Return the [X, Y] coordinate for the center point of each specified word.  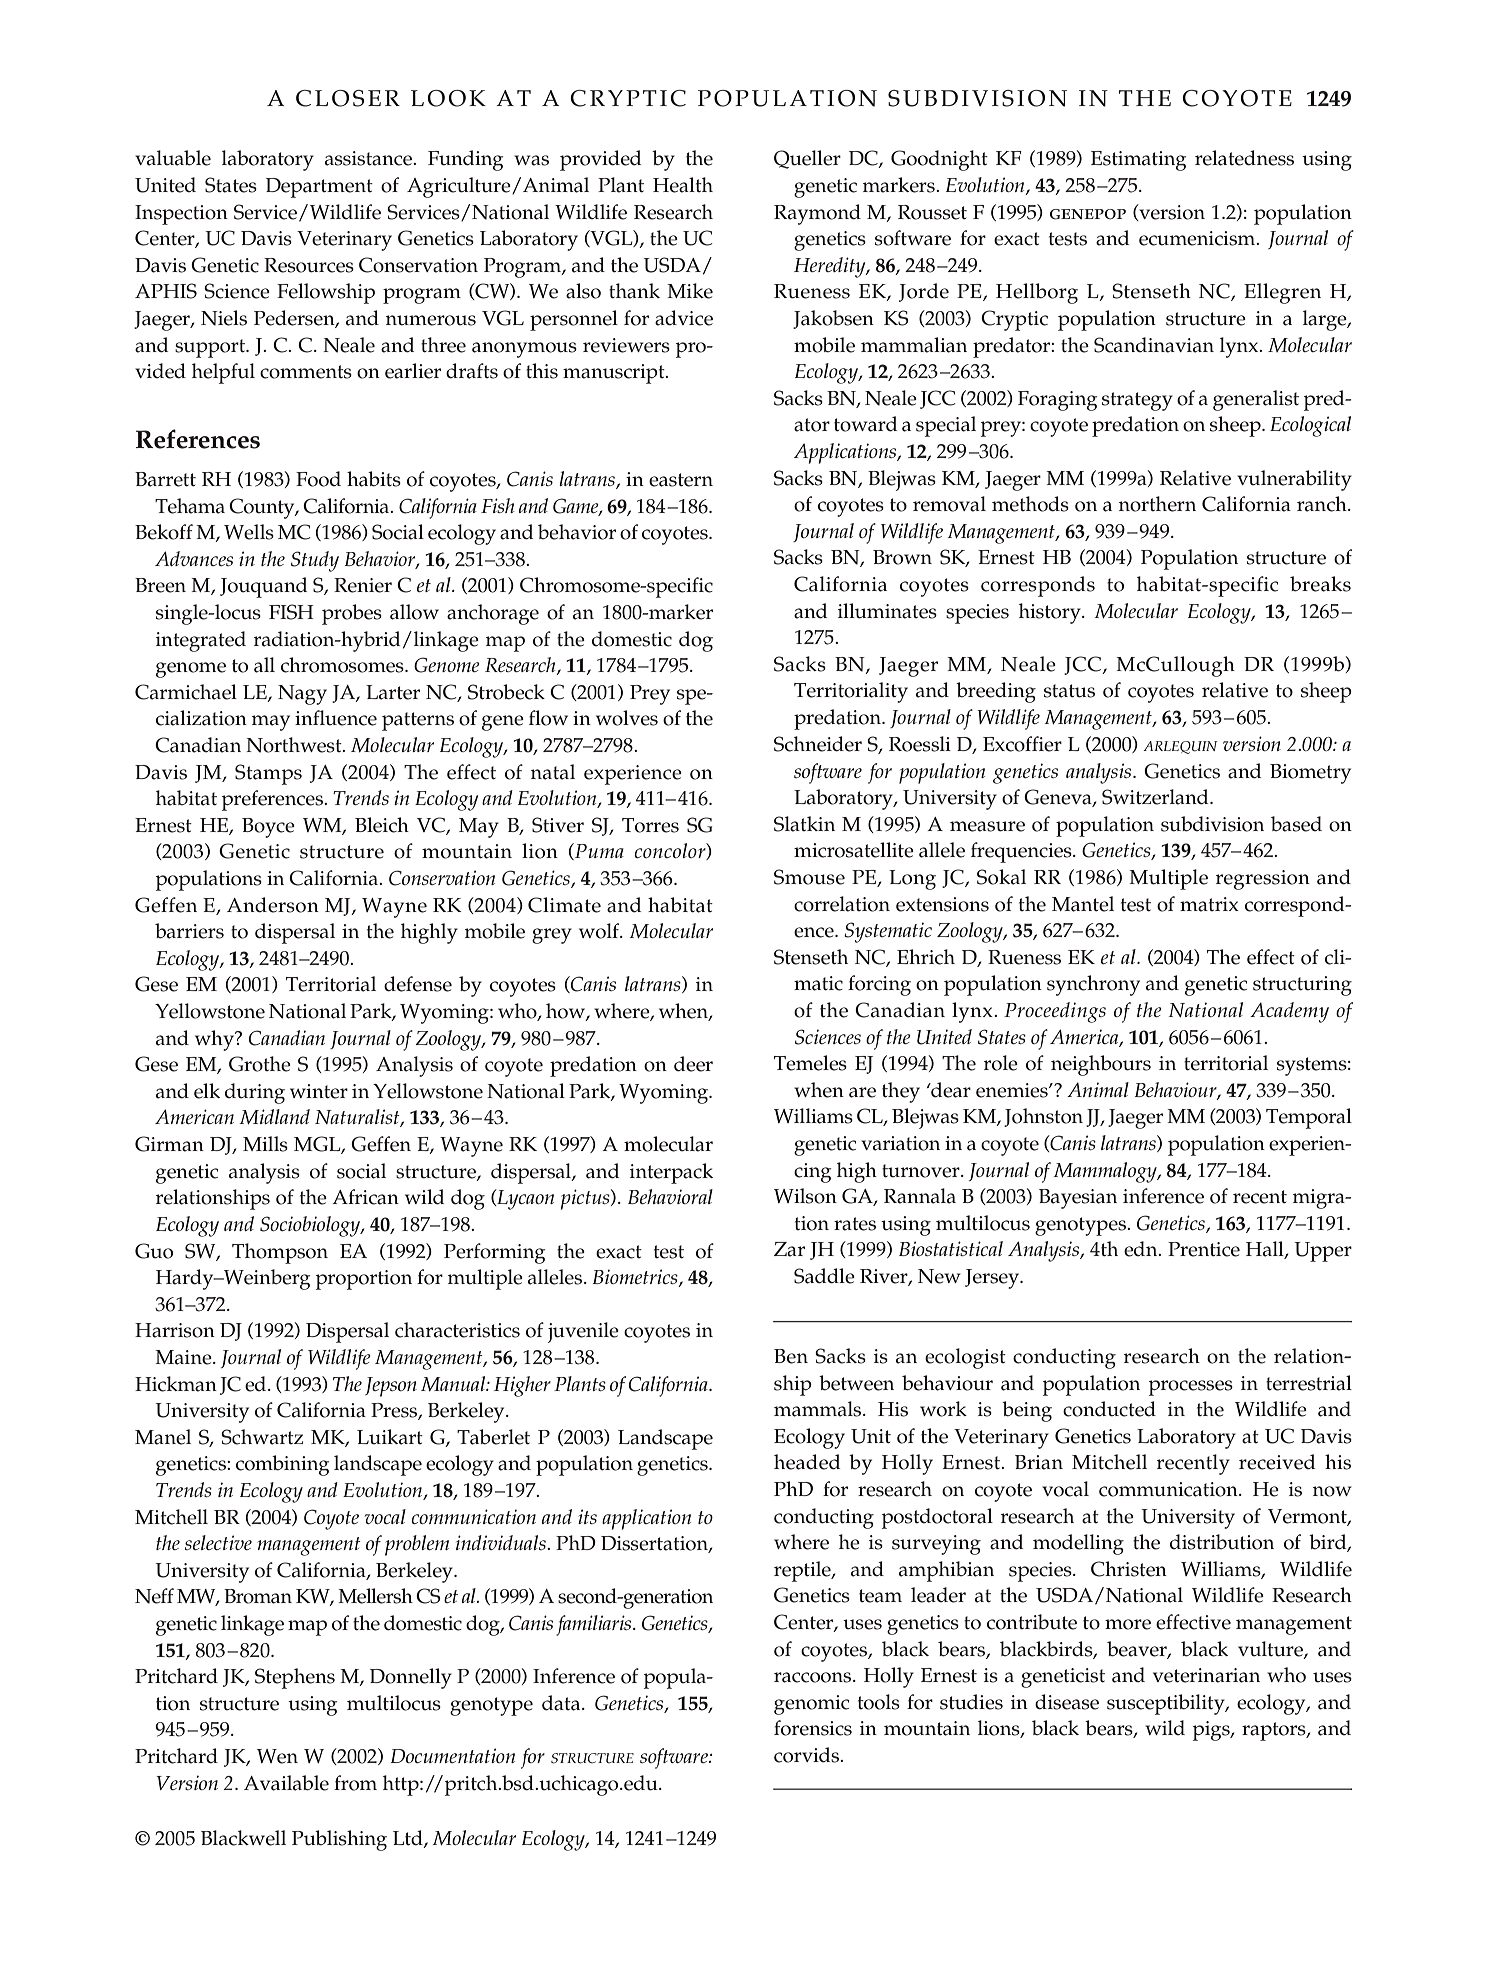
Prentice [1204, 1249]
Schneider [818, 744]
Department [319, 188]
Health [683, 185]
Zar [789, 1249]
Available [286, 1783]
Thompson [280, 1253]
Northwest [295, 745]
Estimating [1139, 161]
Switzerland [1156, 797]
